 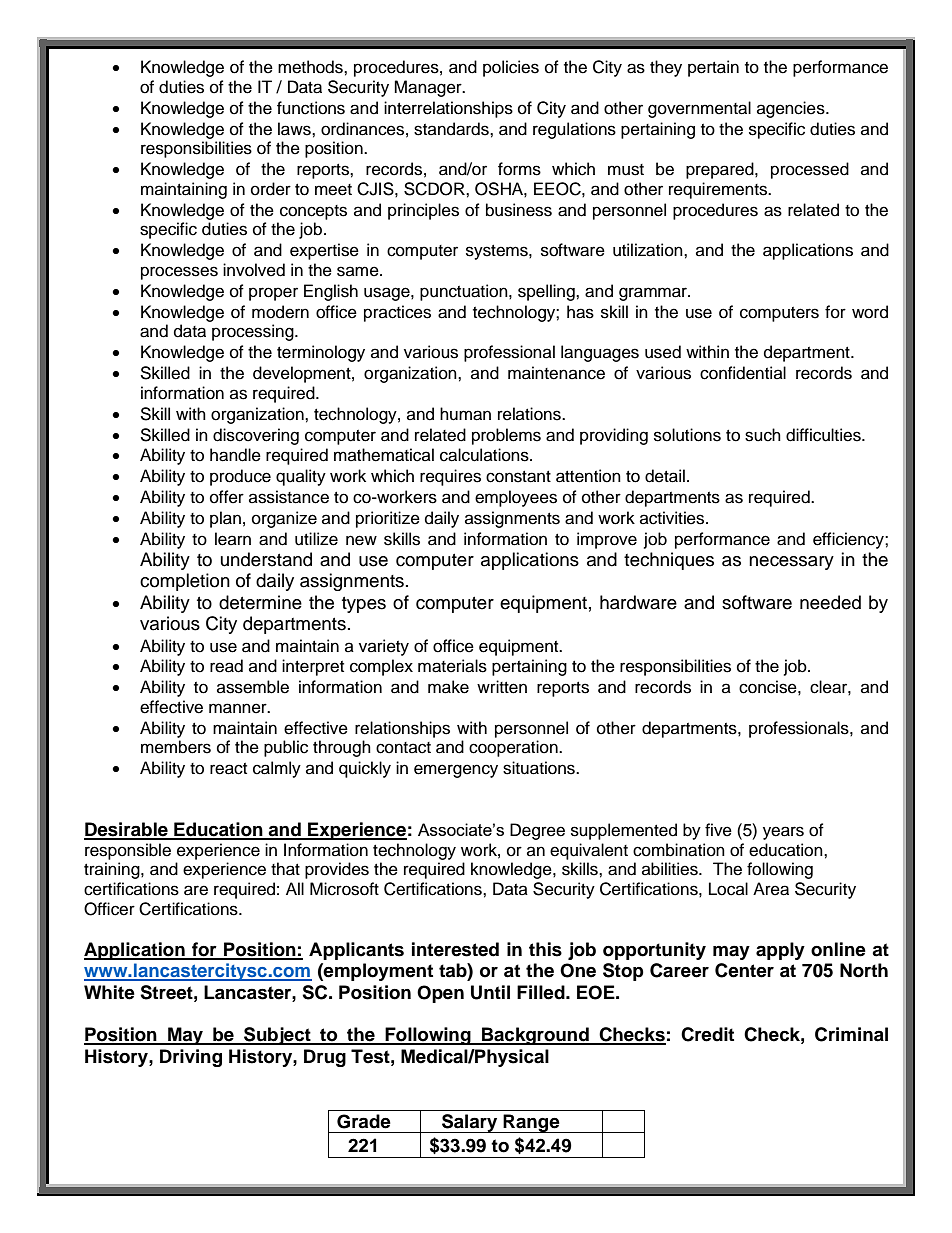 I want to click on problems, so click(x=506, y=436).
